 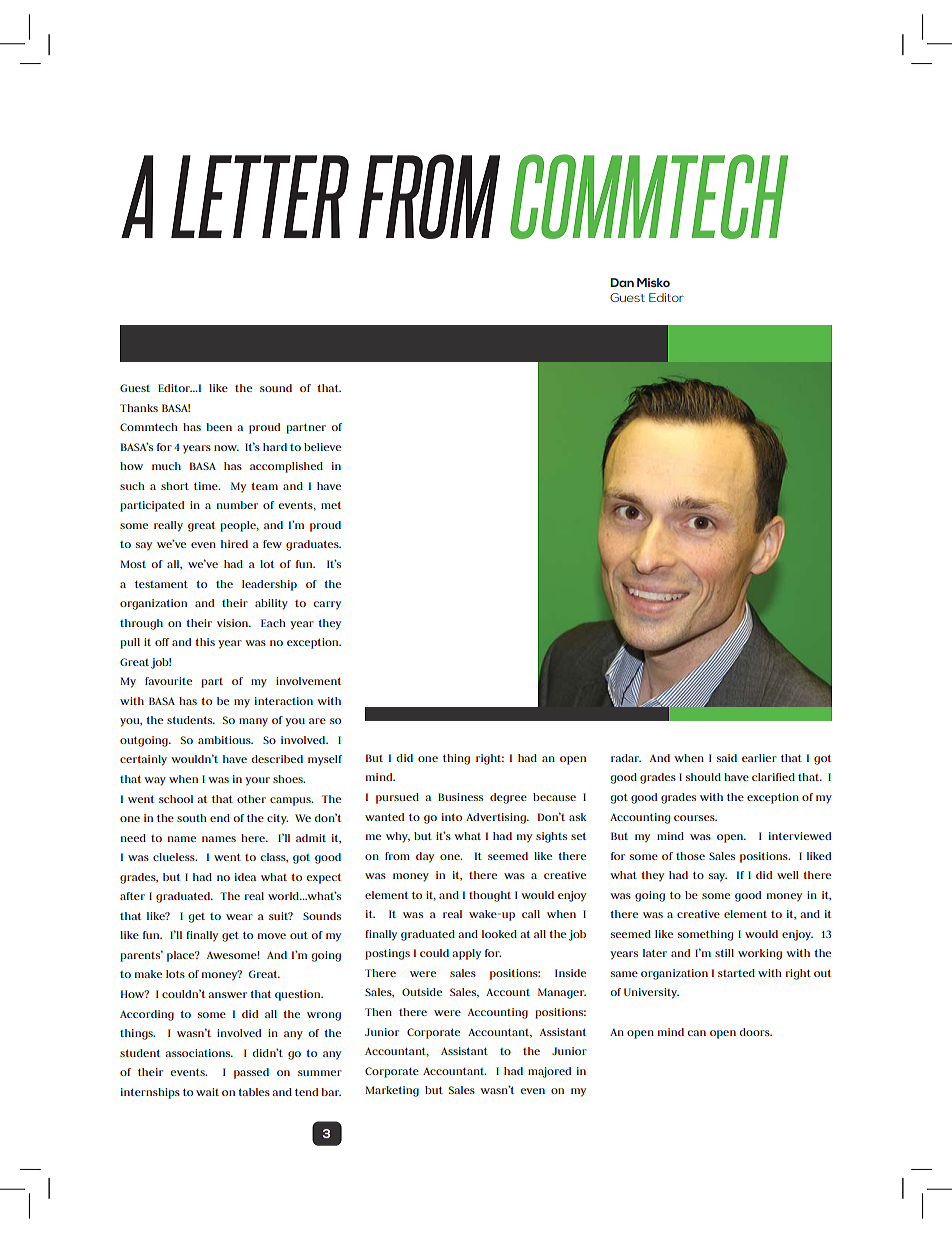 What do you see at coordinates (490, 896) in the screenshot?
I see `thought` at bounding box center [490, 896].
